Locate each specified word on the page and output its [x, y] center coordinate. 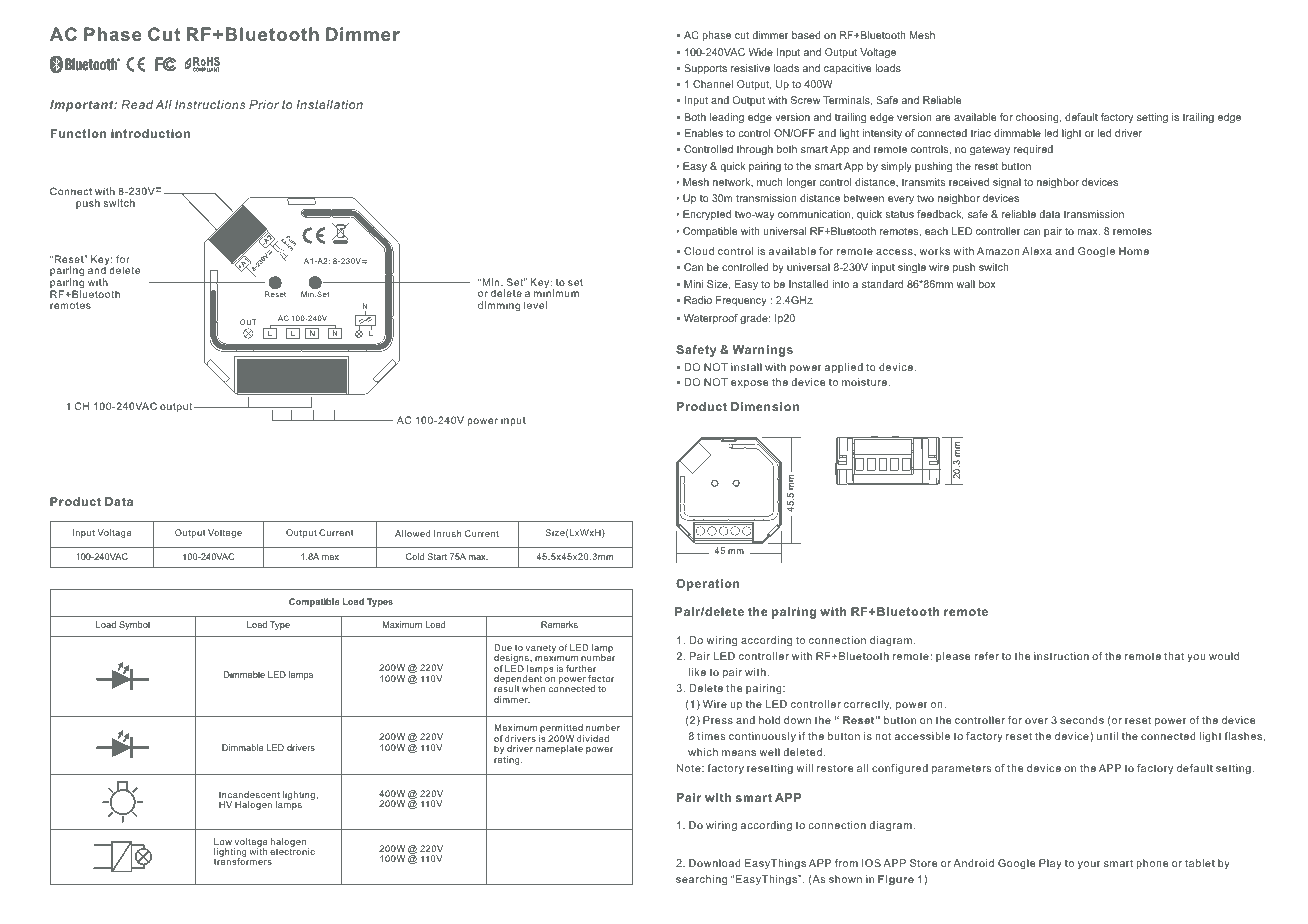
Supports [705, 69]
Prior [264, 104]
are [943, 118]
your [1089, 865]
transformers [243, 861]
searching [701, 880]
